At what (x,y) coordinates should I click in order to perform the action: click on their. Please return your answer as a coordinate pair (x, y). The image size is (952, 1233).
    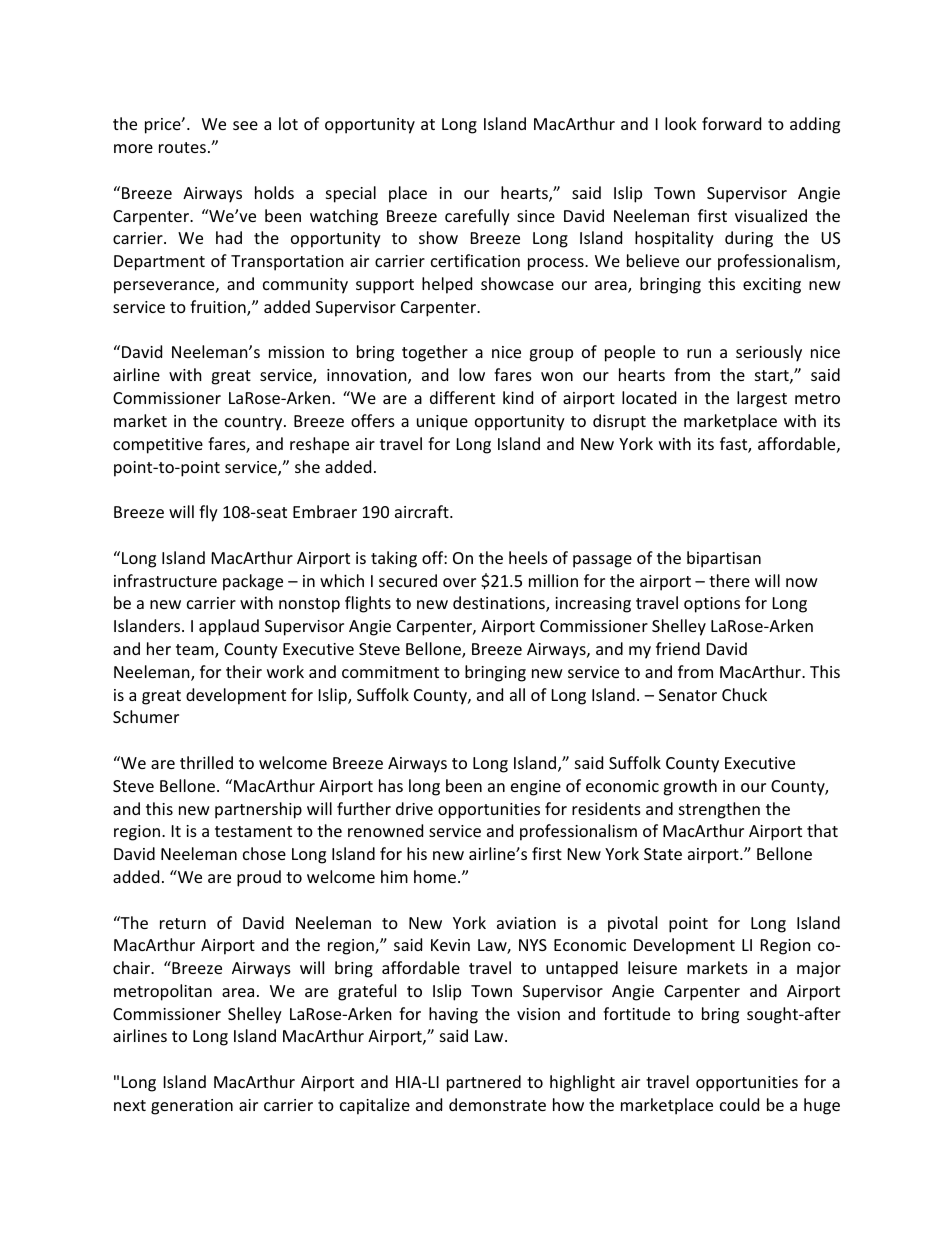
    Looking at the image, I should click on (244, 671).
